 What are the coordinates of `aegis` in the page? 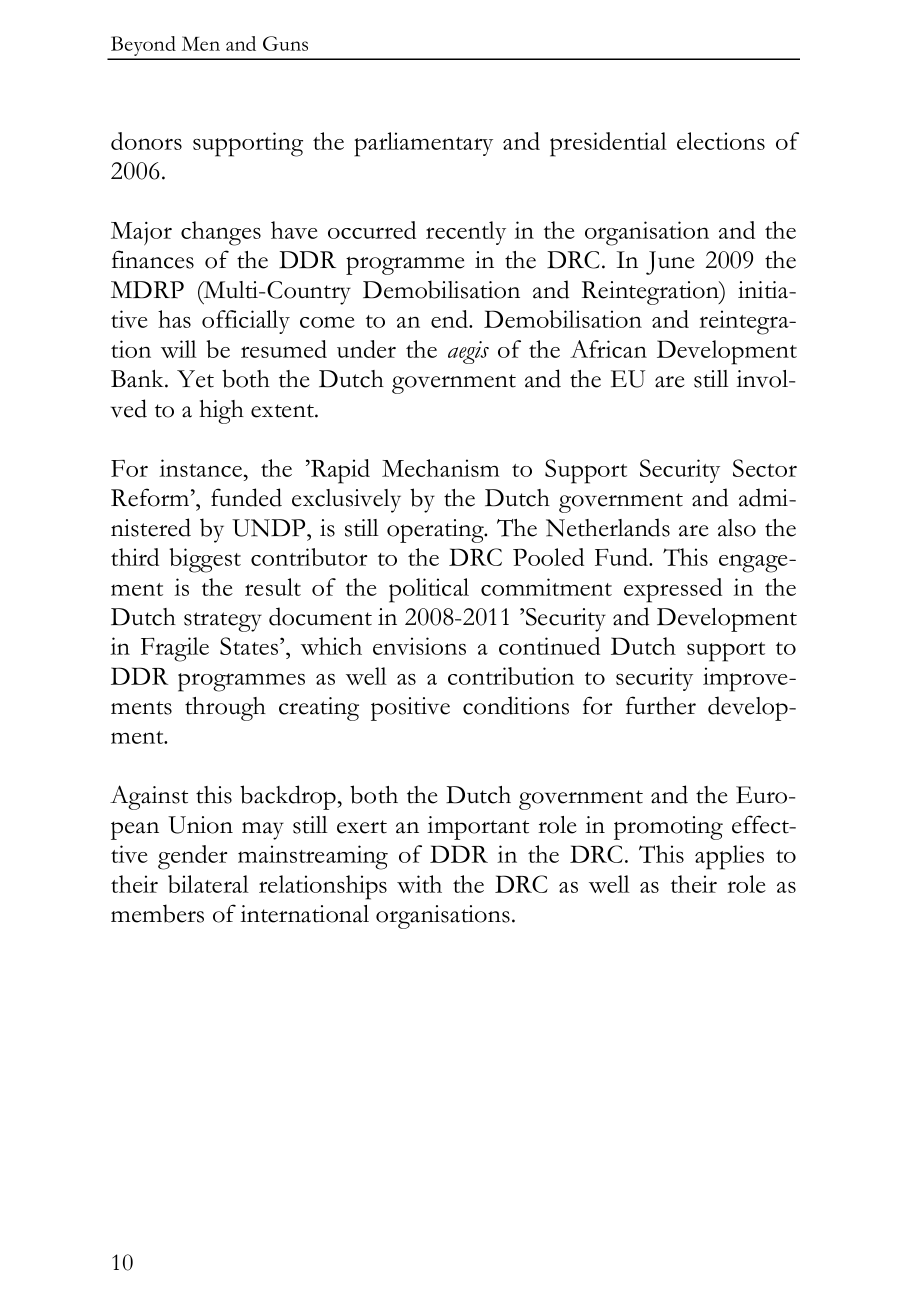 It's located at (468, 352).
